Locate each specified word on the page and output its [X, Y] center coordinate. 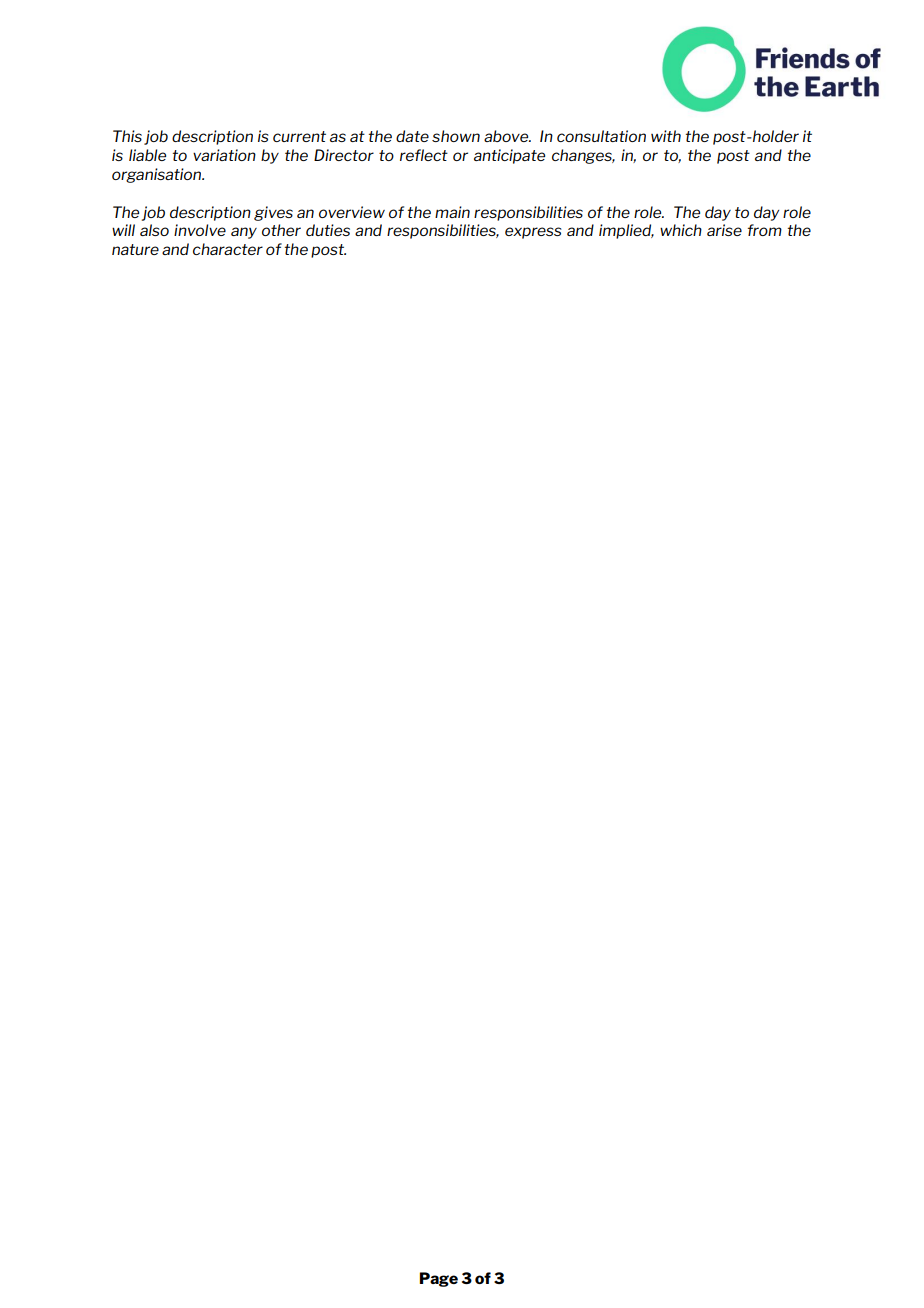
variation [224, 155]
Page [439, 1279]
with [666, 136]
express [533, 233]
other [281, 230]
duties [328, 230]
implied [626, 231]
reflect [424, 155]
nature [135, 249]
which [681, 230]
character [228, 249]
